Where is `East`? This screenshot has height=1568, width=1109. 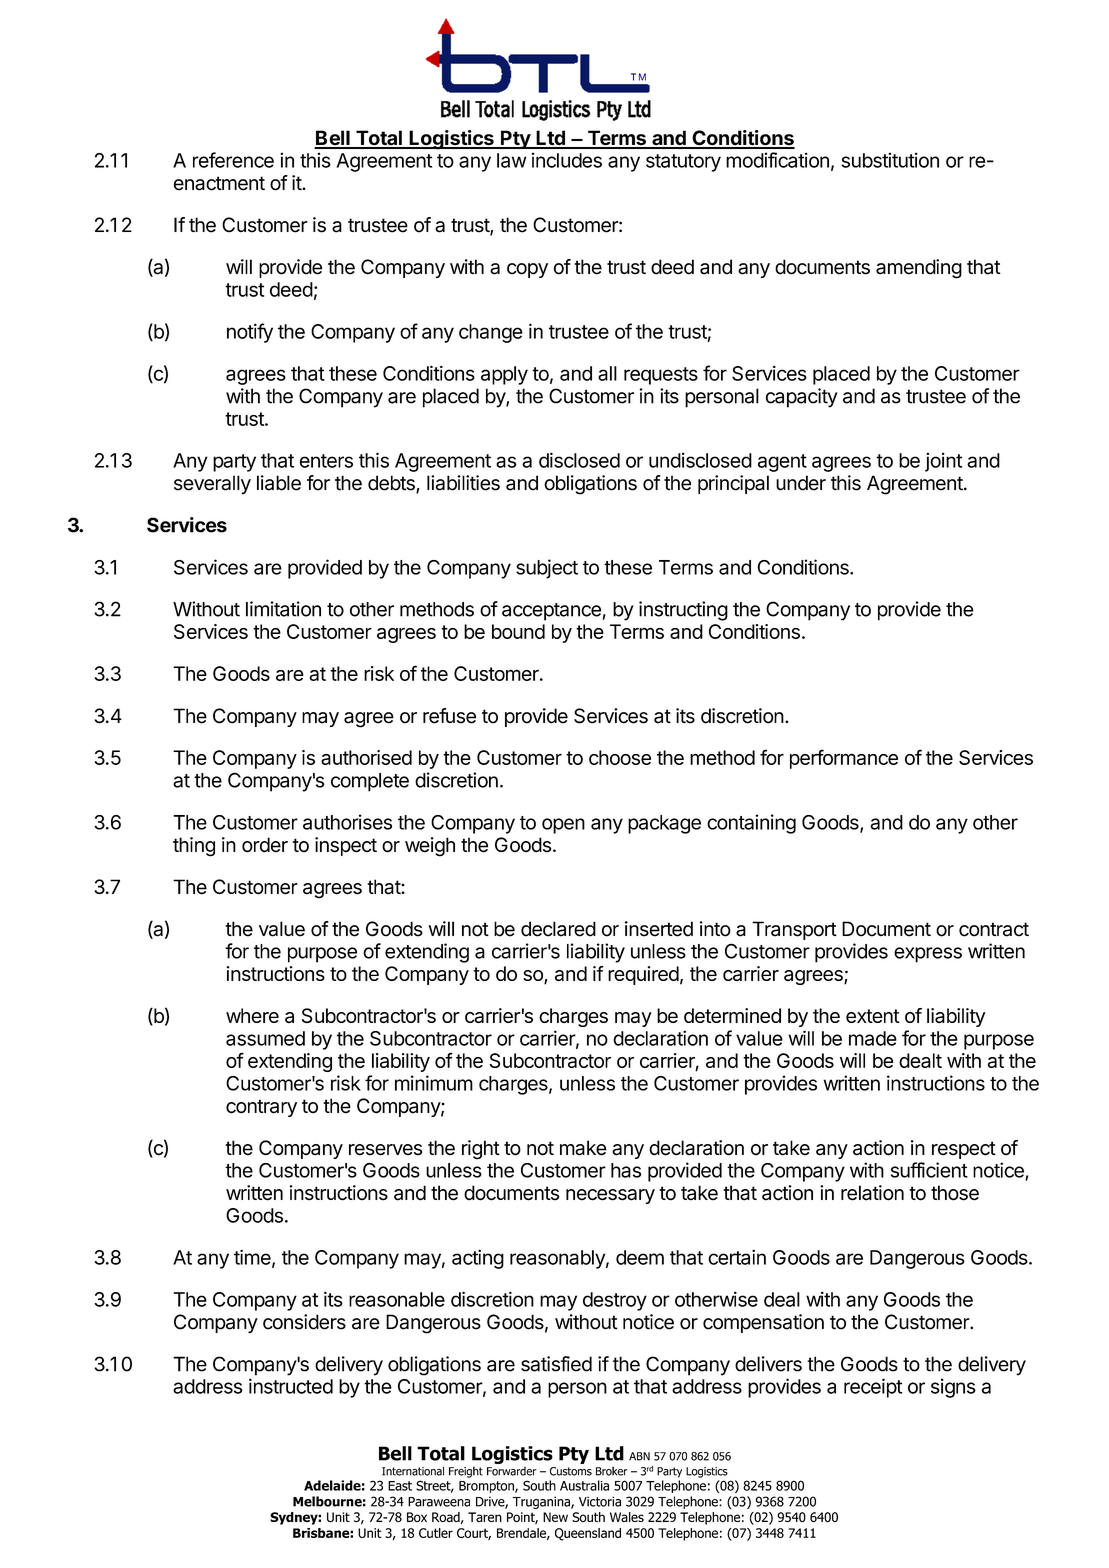 East is located at coordinates (400, 1486).
